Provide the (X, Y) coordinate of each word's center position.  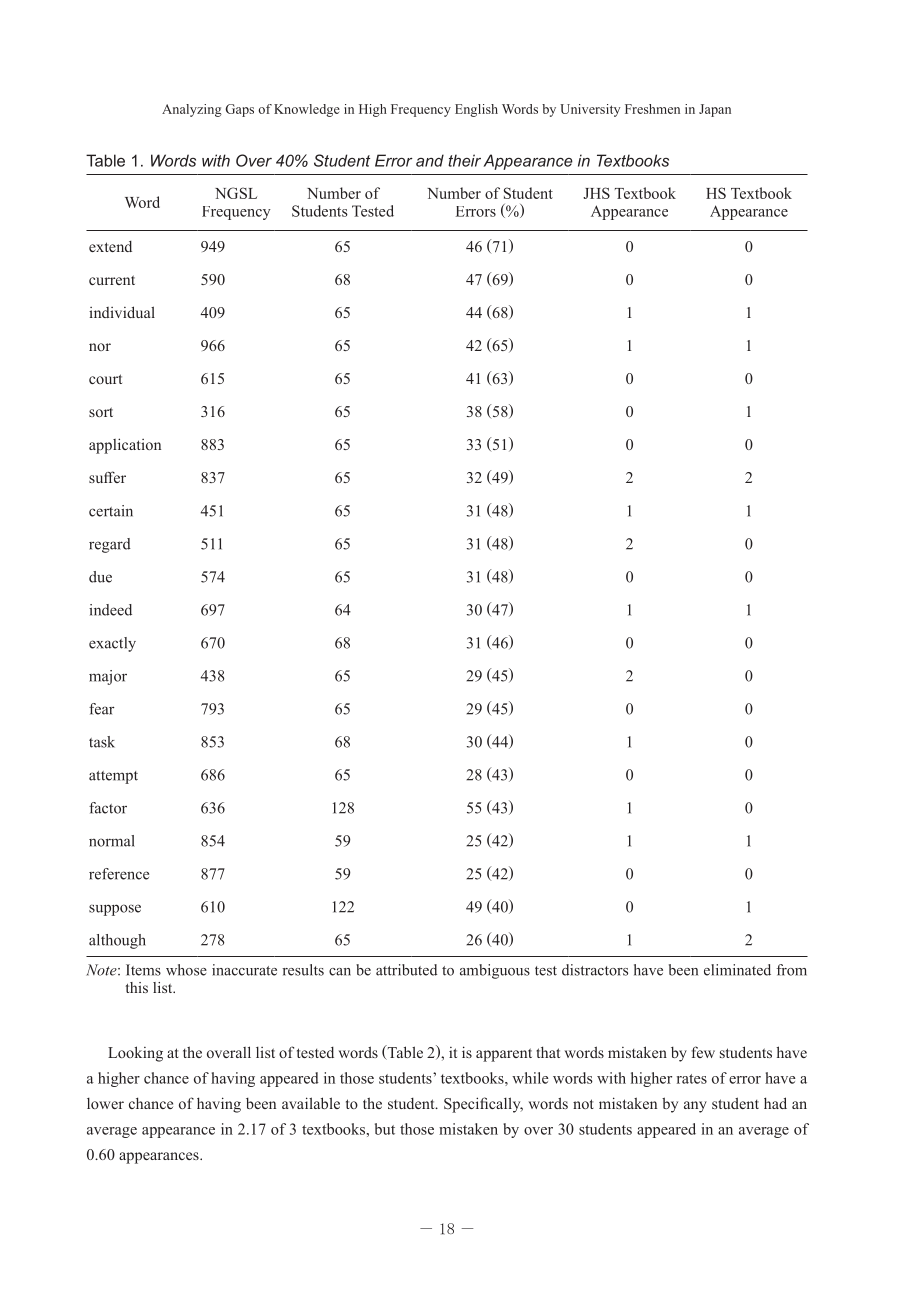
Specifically (483, 1105)
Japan (715, 110)
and (430, 160)
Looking (135, 1054)
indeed (110, 610)
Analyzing (192, 110)
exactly (112, 644)
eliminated (737, 970)
